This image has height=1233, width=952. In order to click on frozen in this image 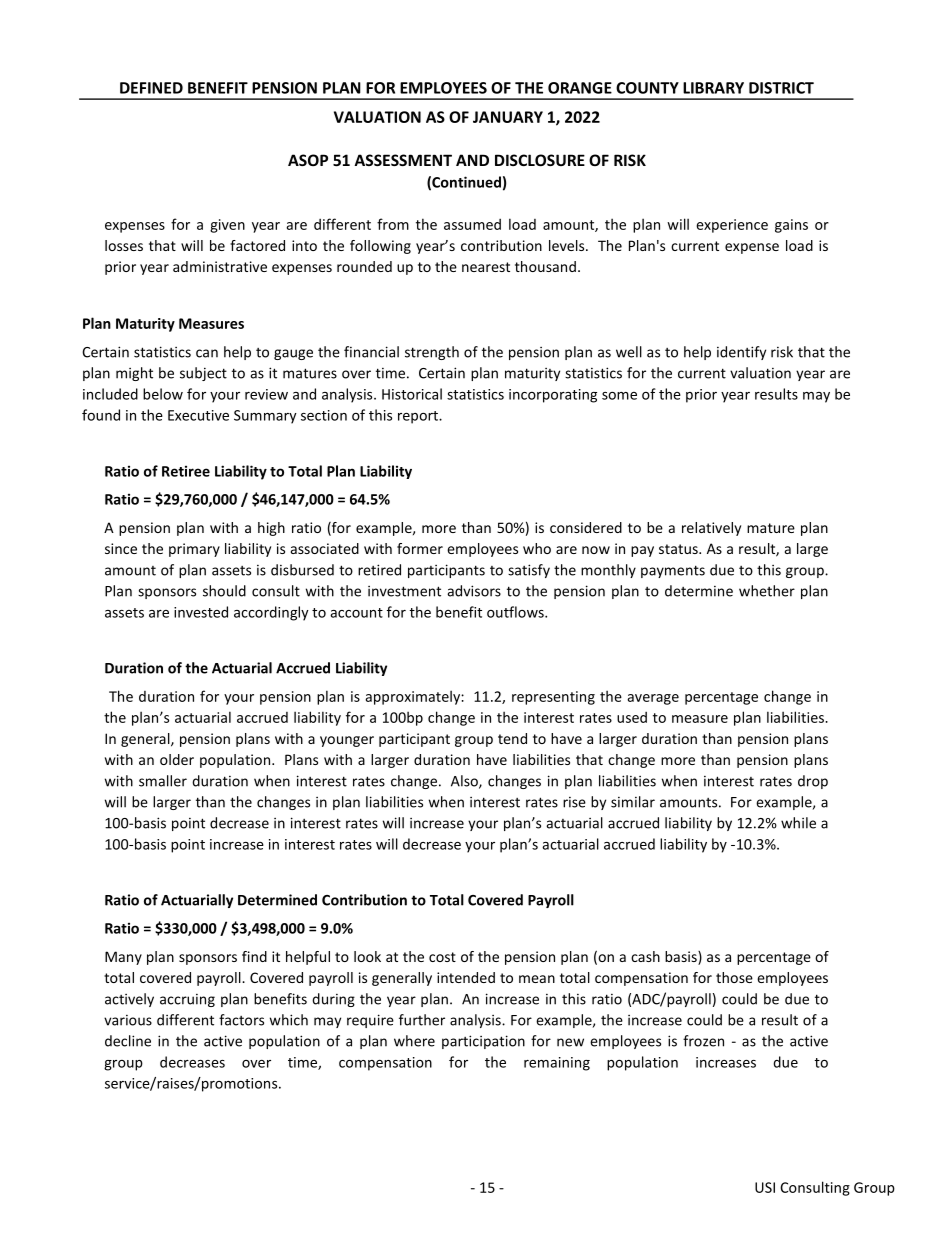, I will do `click(703, 1041)`.
